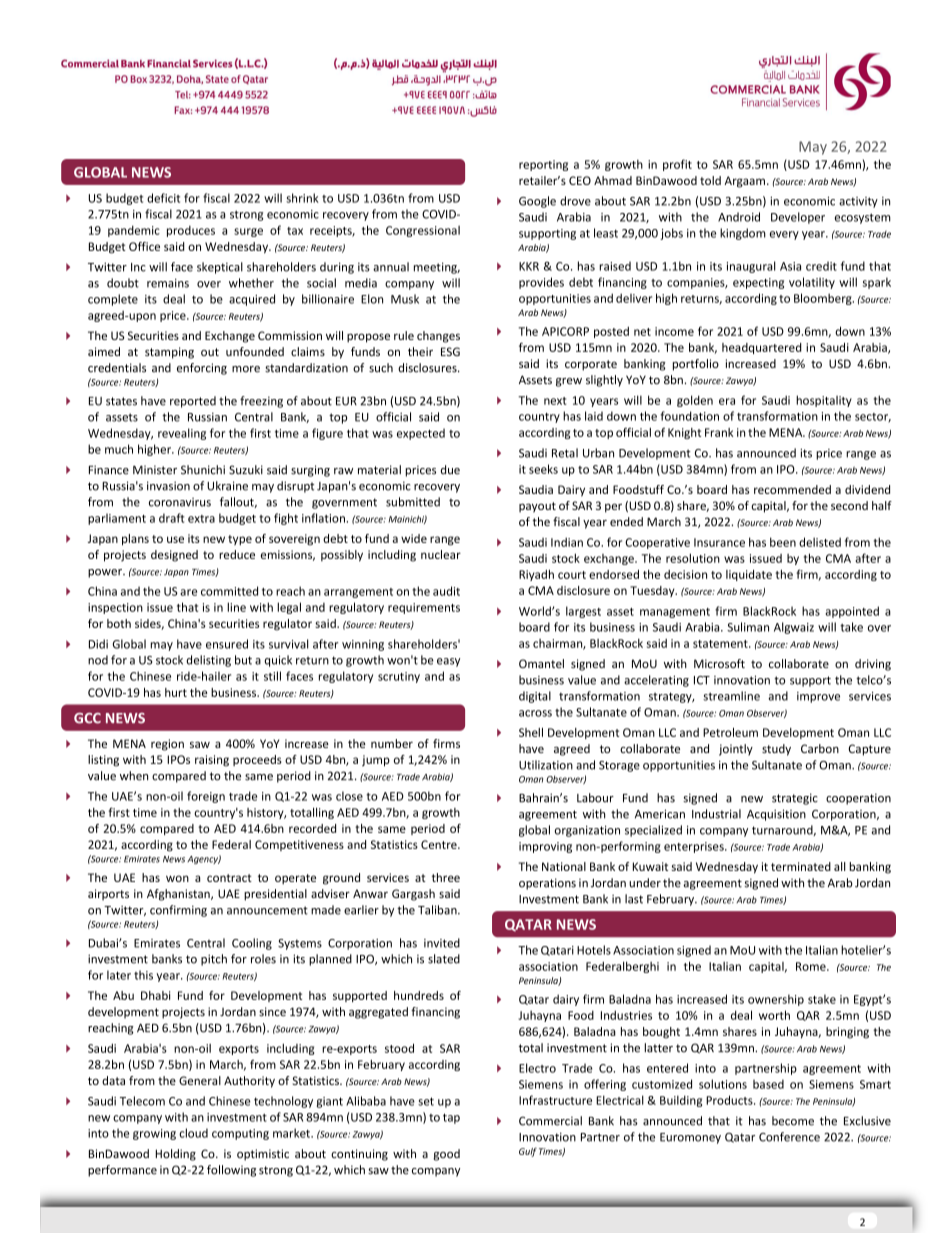 The width and height of the screenshot is (952, 1233). I want to click on good, so click(446, 1155).
